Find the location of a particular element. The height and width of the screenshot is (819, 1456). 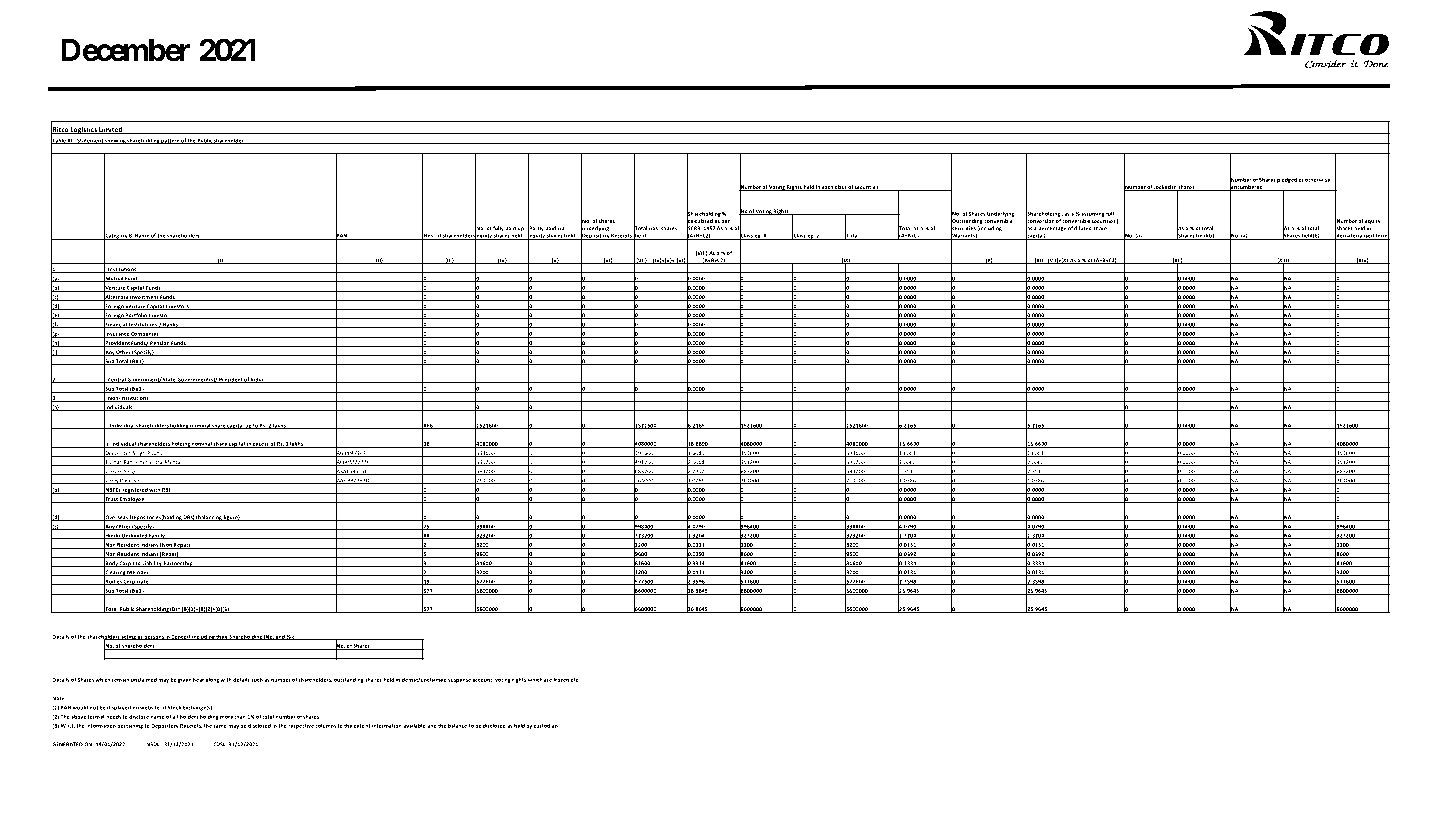

excess is located at coordinates (260, 445).
